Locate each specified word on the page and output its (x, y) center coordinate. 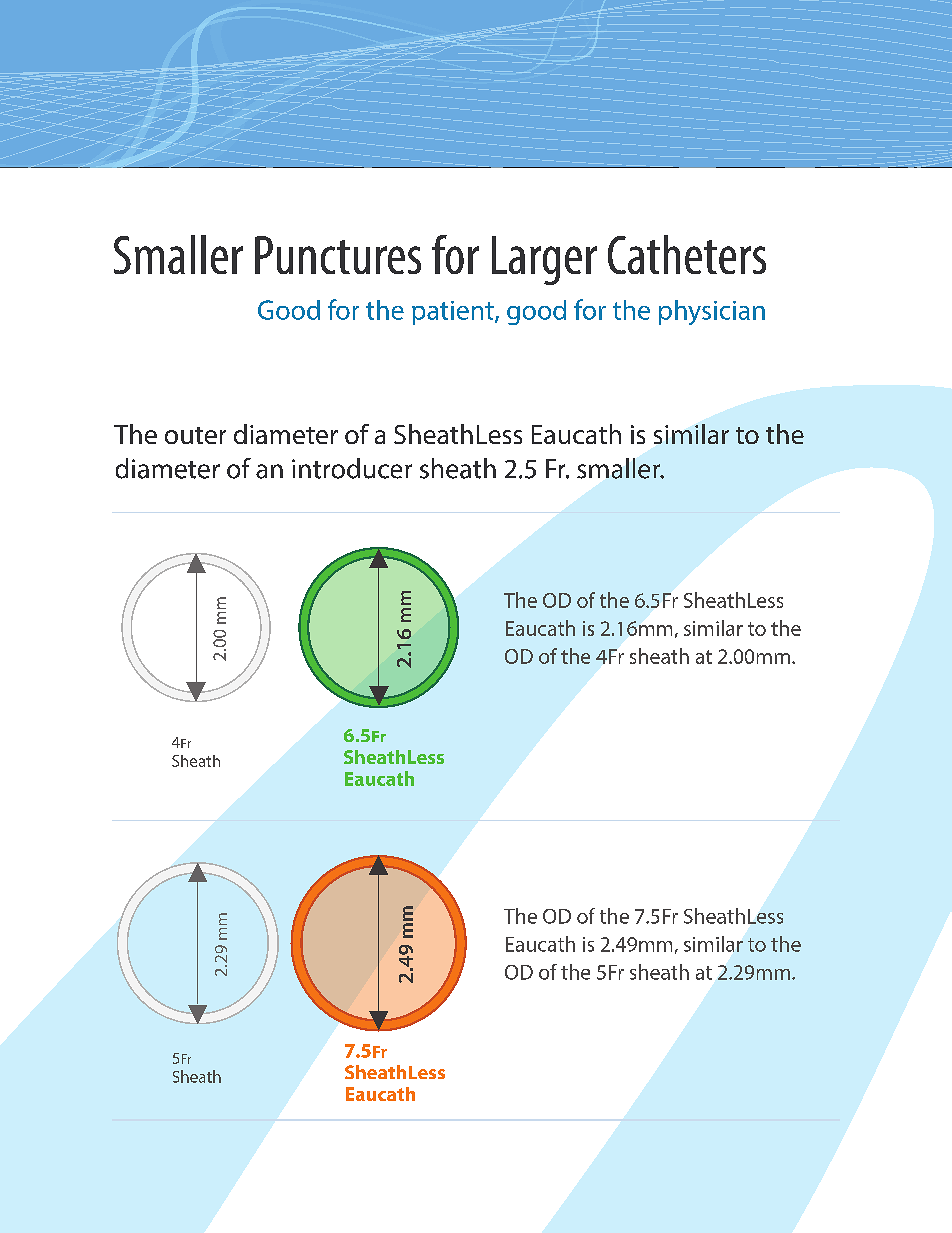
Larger (544, 260)
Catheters (687, 254)
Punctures (338, 255)
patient (454, 313)
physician (712, 312)
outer (195, 435)
